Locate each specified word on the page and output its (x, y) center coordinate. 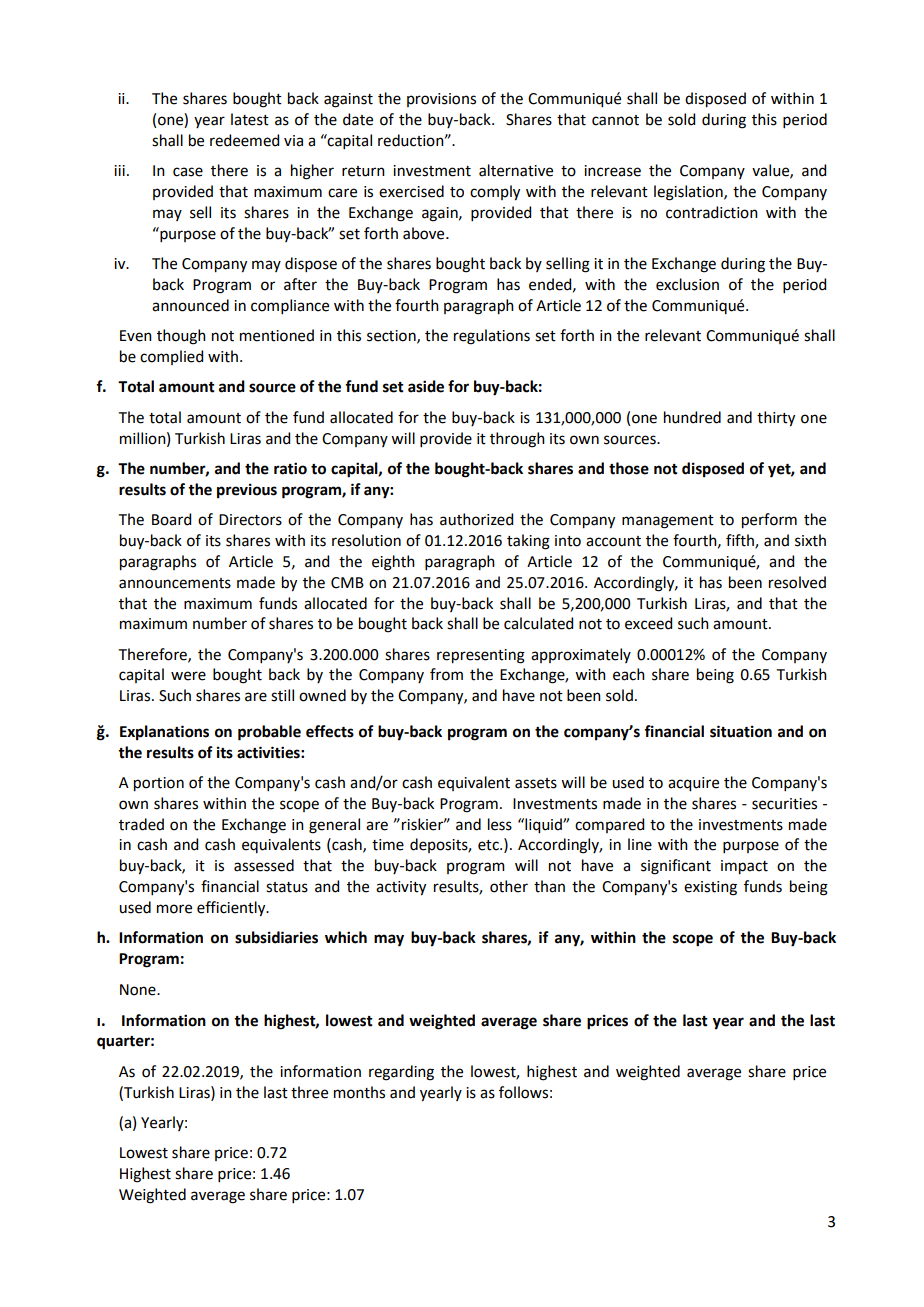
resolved (797, 582)
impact (744, 867)
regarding (401, 1073)
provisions (441, 100)
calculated (538, 623)
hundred (692, 417)
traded (141, 824)
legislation (689, 193)
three (309, 1092)
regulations (492, 337)
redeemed (244, 140)
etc (489, 845)
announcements (175, 583)
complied (171, 357)
